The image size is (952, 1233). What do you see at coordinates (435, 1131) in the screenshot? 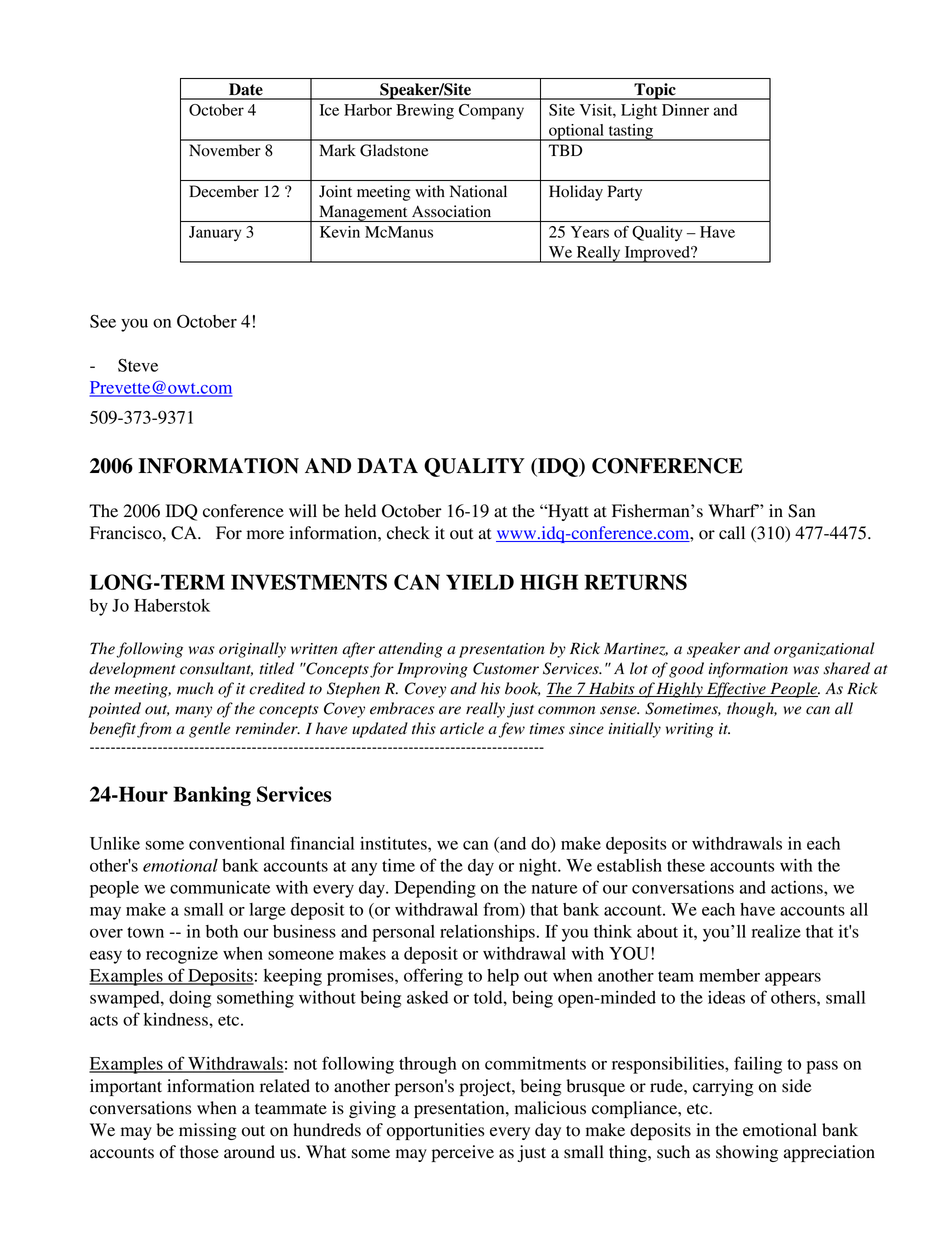
I see `opportunities` at bounding box center [435, 1131].
